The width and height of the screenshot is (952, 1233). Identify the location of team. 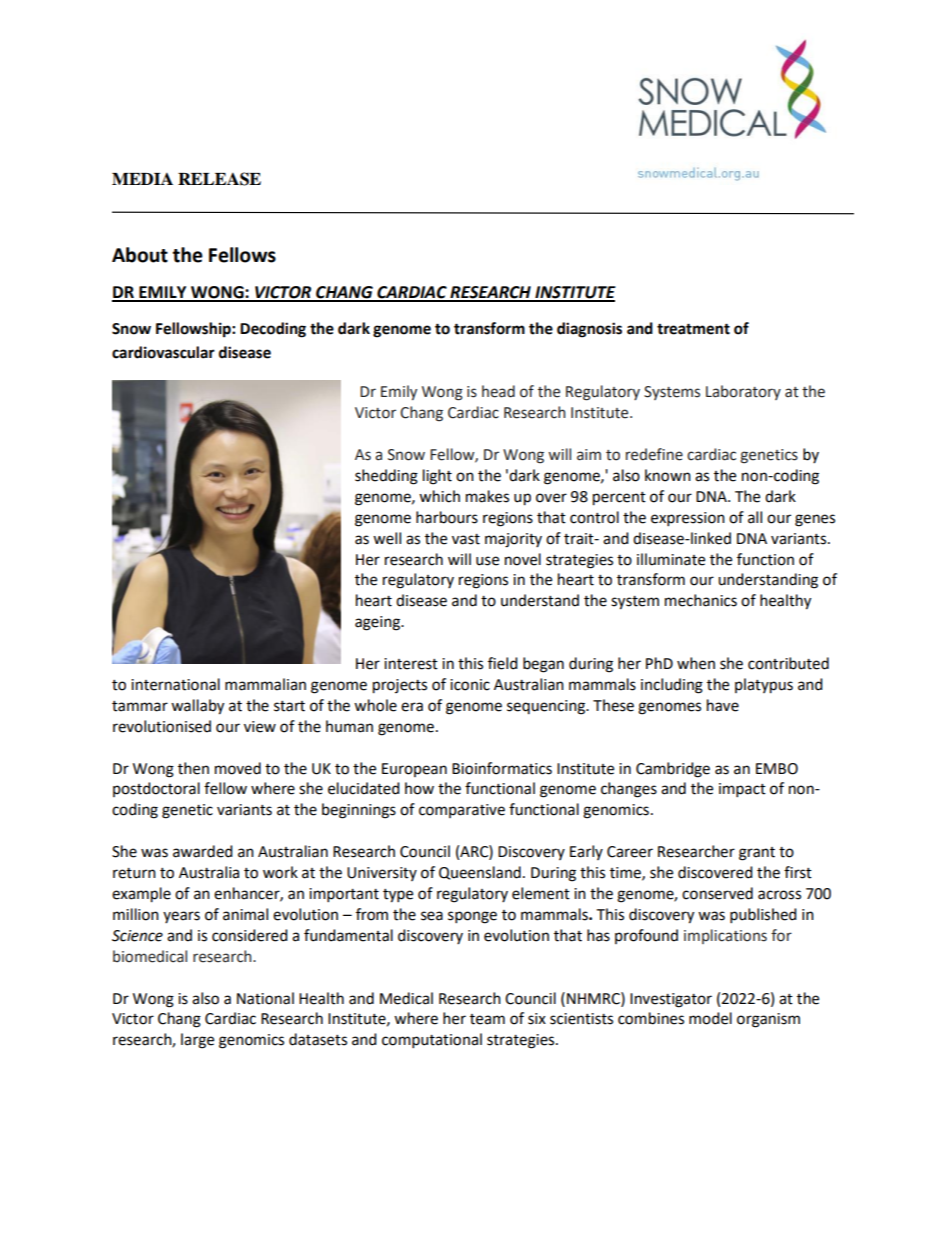
(487, 1019).
